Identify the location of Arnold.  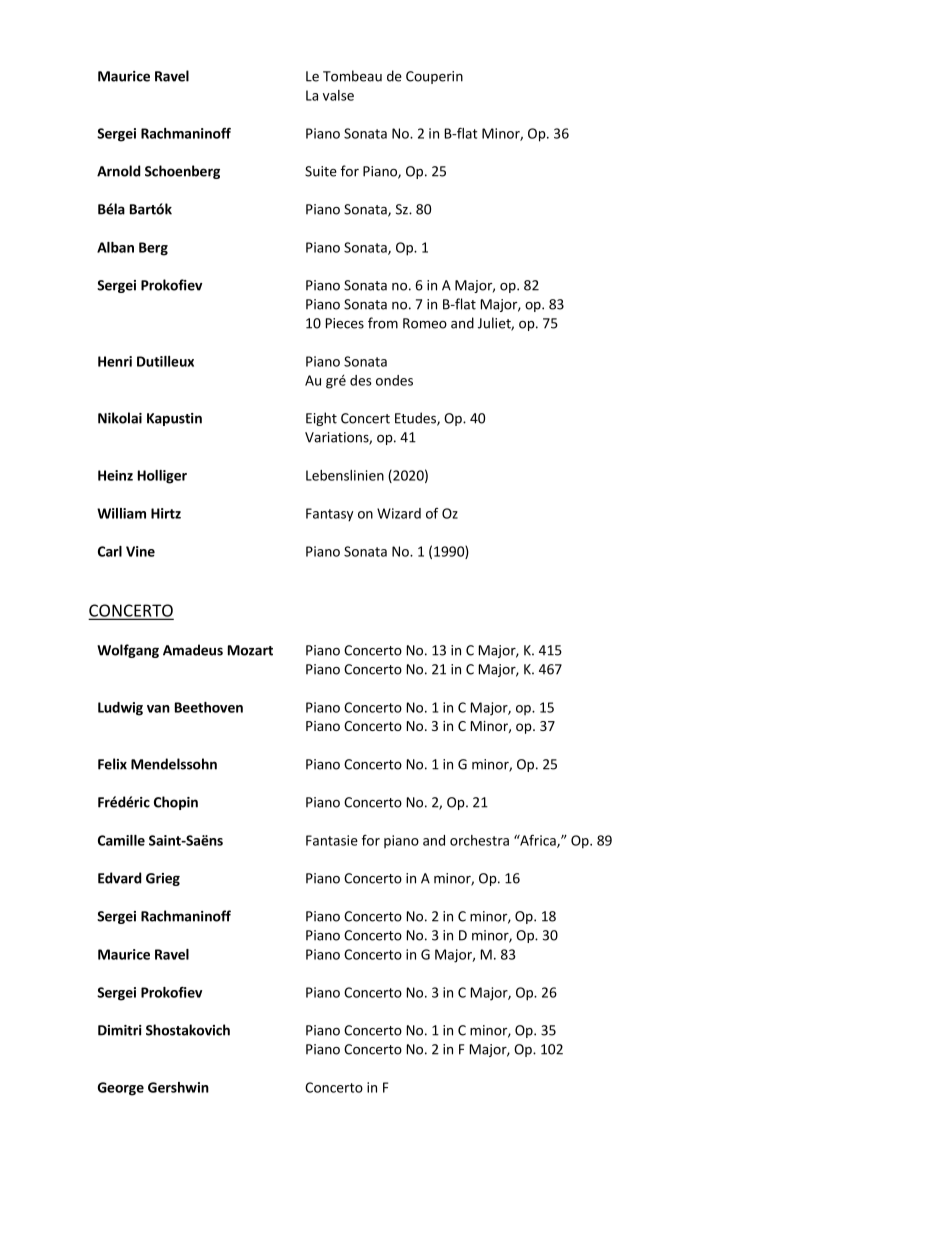
(119, 171).
